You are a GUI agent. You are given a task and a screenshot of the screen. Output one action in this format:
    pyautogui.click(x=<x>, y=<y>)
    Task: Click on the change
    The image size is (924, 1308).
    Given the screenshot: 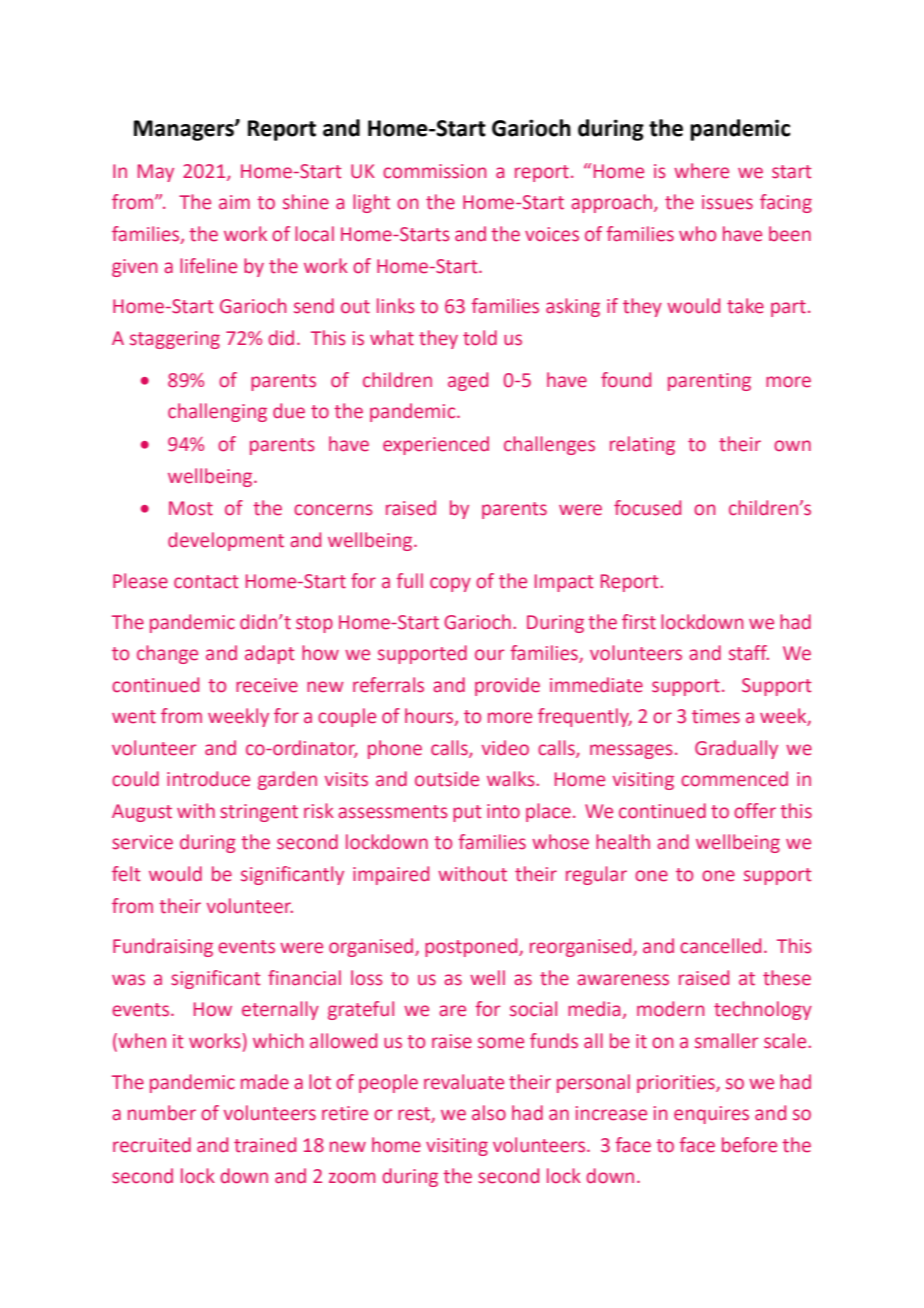 What is the action you would take?
    pyautogui.click(x=167, y=654)
